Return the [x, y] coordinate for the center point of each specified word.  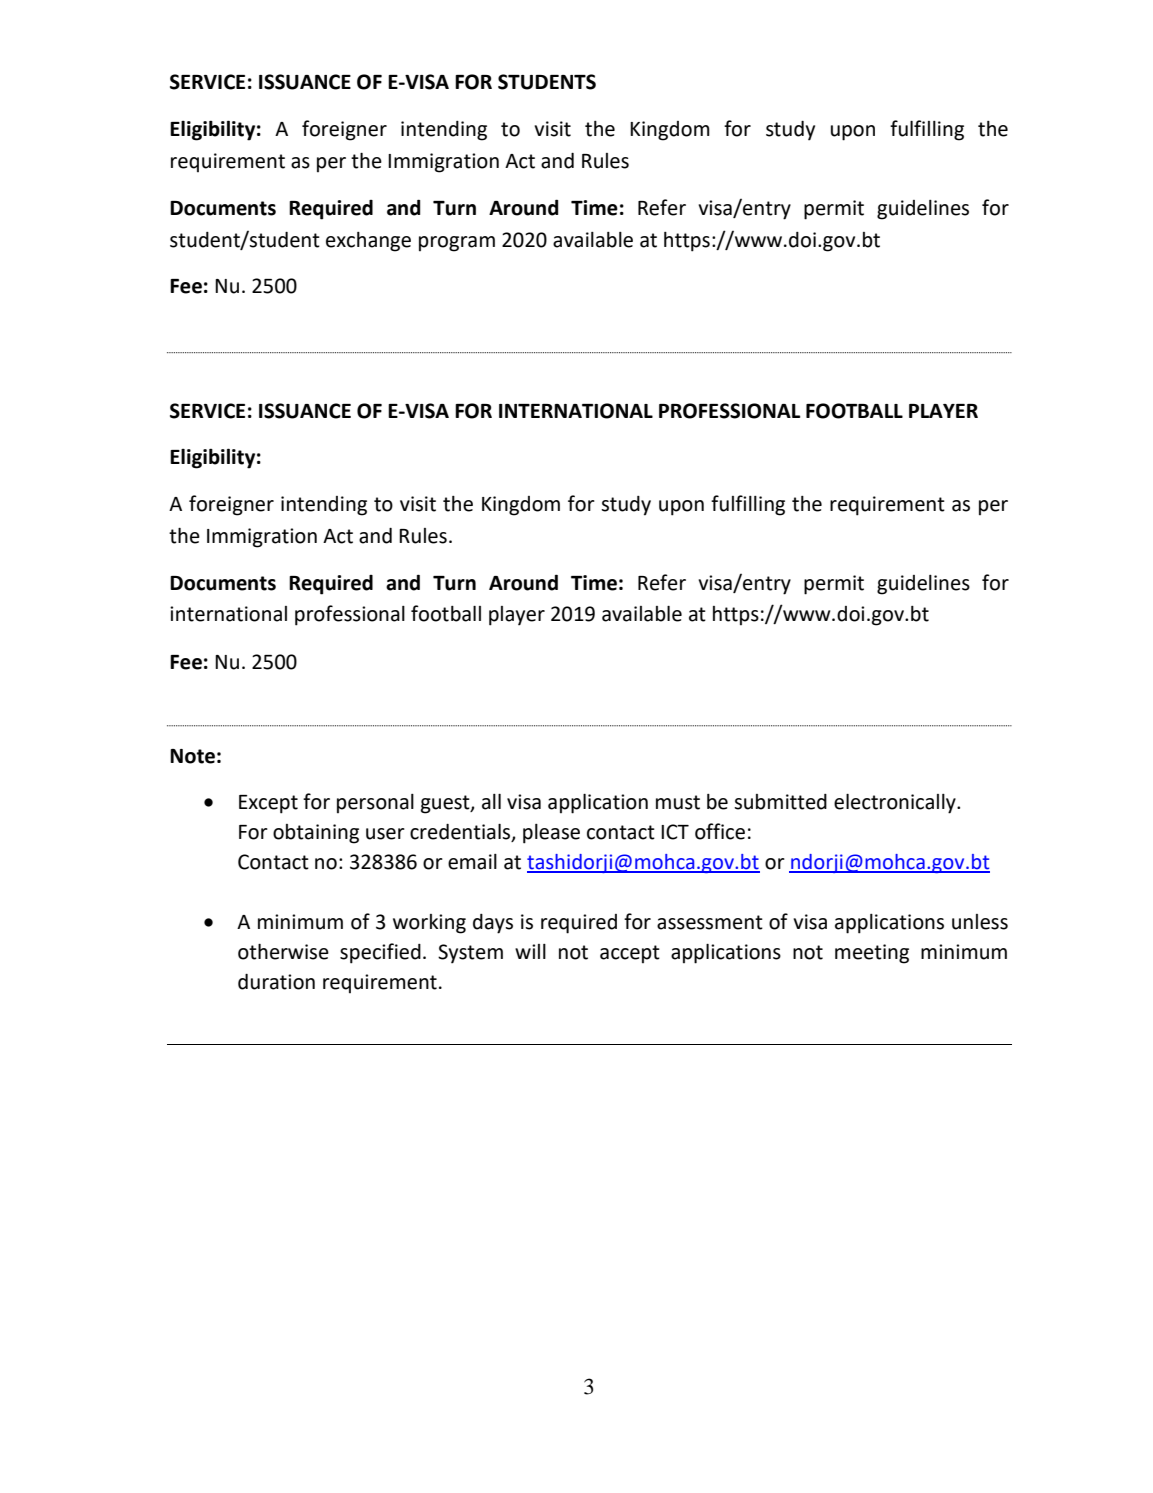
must [678, 802]
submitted [780, 802]
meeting [872, 954]
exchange [368, 242]
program [457, 244]
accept [630, 954]
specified [380, 953]
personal [375, 804]
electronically [896, 804]
